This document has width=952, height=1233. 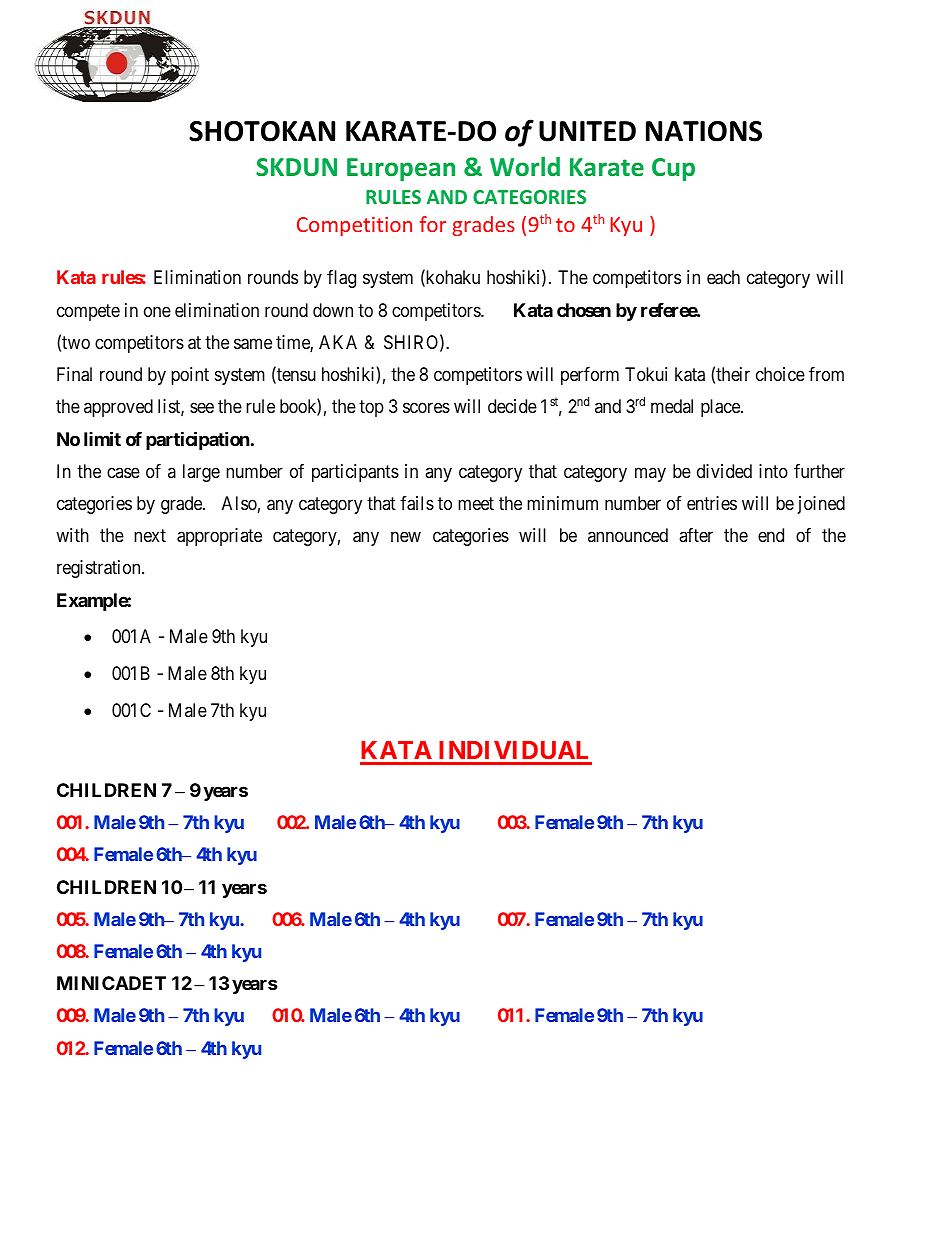 What do you see at coordinates (354, 226) in the document?
I see `Competition` at bounding box center [354, 226].
